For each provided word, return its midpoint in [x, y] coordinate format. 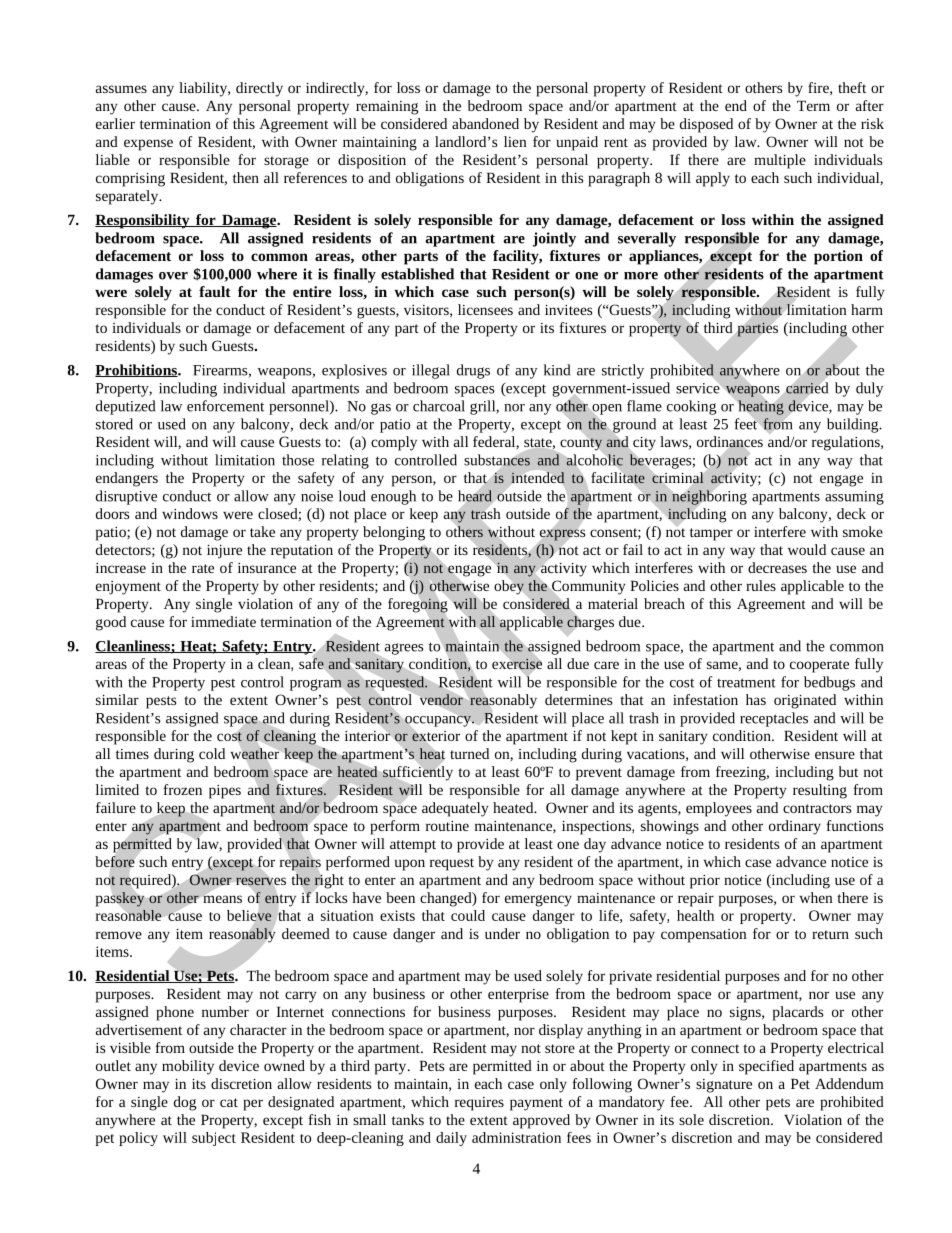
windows [190, 513]
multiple [780, 161]
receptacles [774, 719]
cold [212, 753]
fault [215, 291]
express [562, 535]
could [468, 915]
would [807, 549]
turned [469, 753]
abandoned [485, 123]
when [816, 897]
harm [867, 309]
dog [185, 1103]
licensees [485, 309]
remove [119, 935]
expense [148, 145]
